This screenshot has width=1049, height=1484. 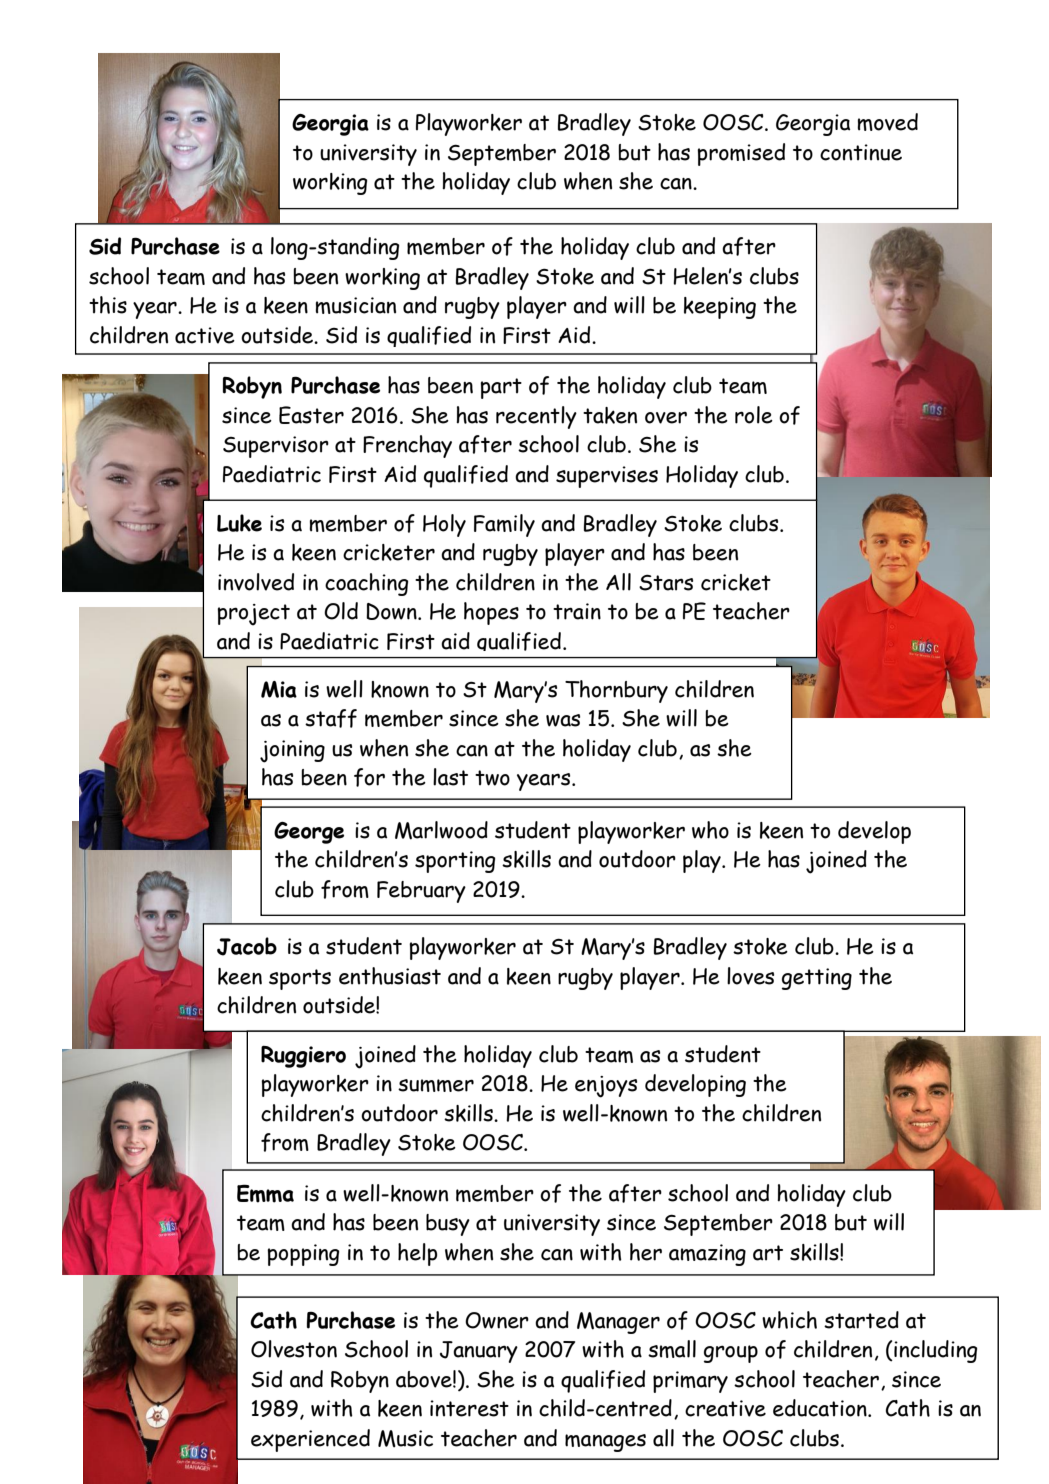 What do you see at coordinates (492, 778) in the screenshot?
I see `two` at bounding box center [492, 778].
